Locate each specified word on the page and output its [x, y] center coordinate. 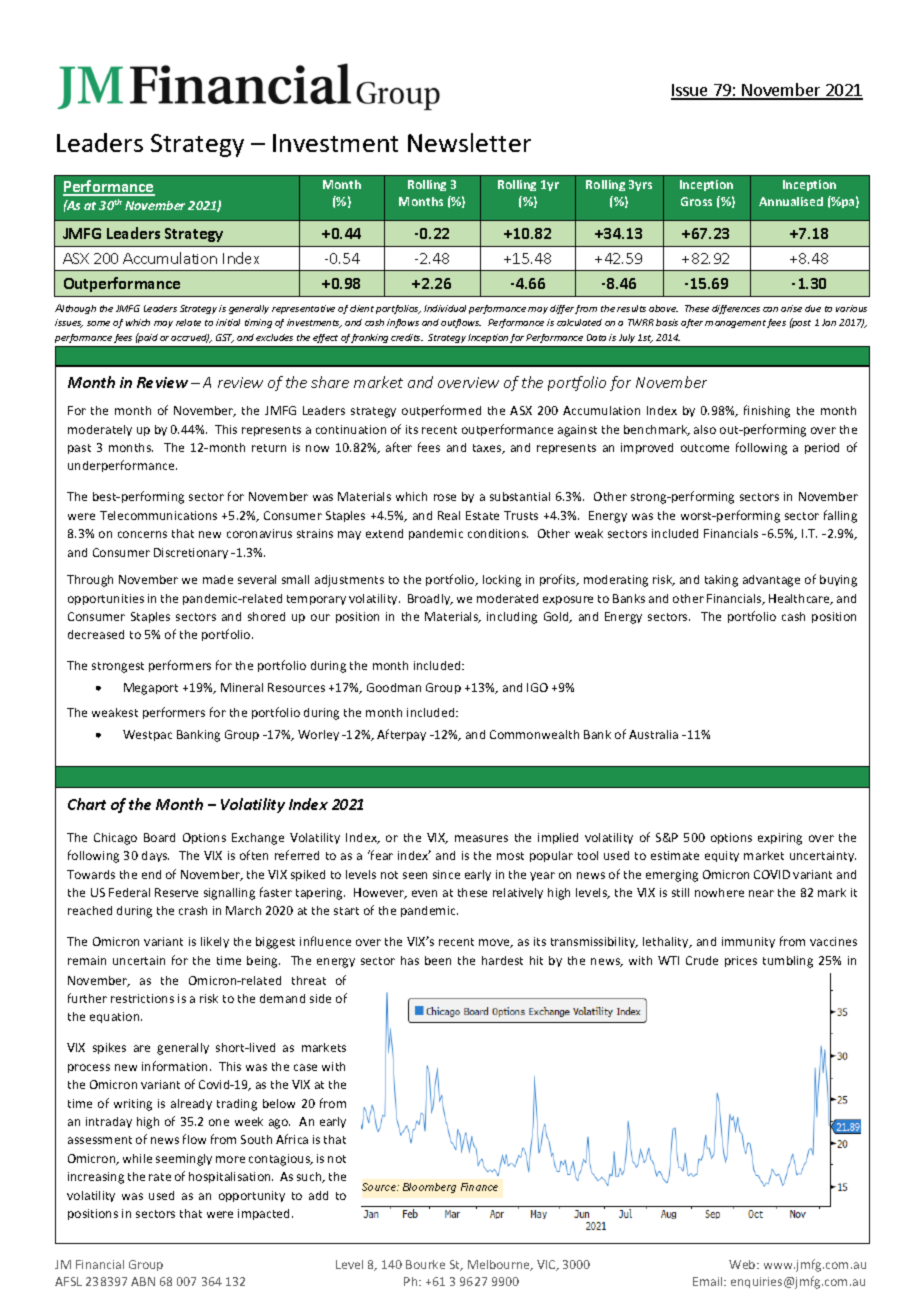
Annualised [791, 201]
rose [445, 497]
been [438, 960]
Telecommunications [158, 515]
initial [228, 322]
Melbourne [500, 1265]
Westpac [147, 735]
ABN [143, 1281]
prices [741, 961]
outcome [705, 448]
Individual [445, 308]
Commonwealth [534, 734]
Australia [653, 734]
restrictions [142, 998]
